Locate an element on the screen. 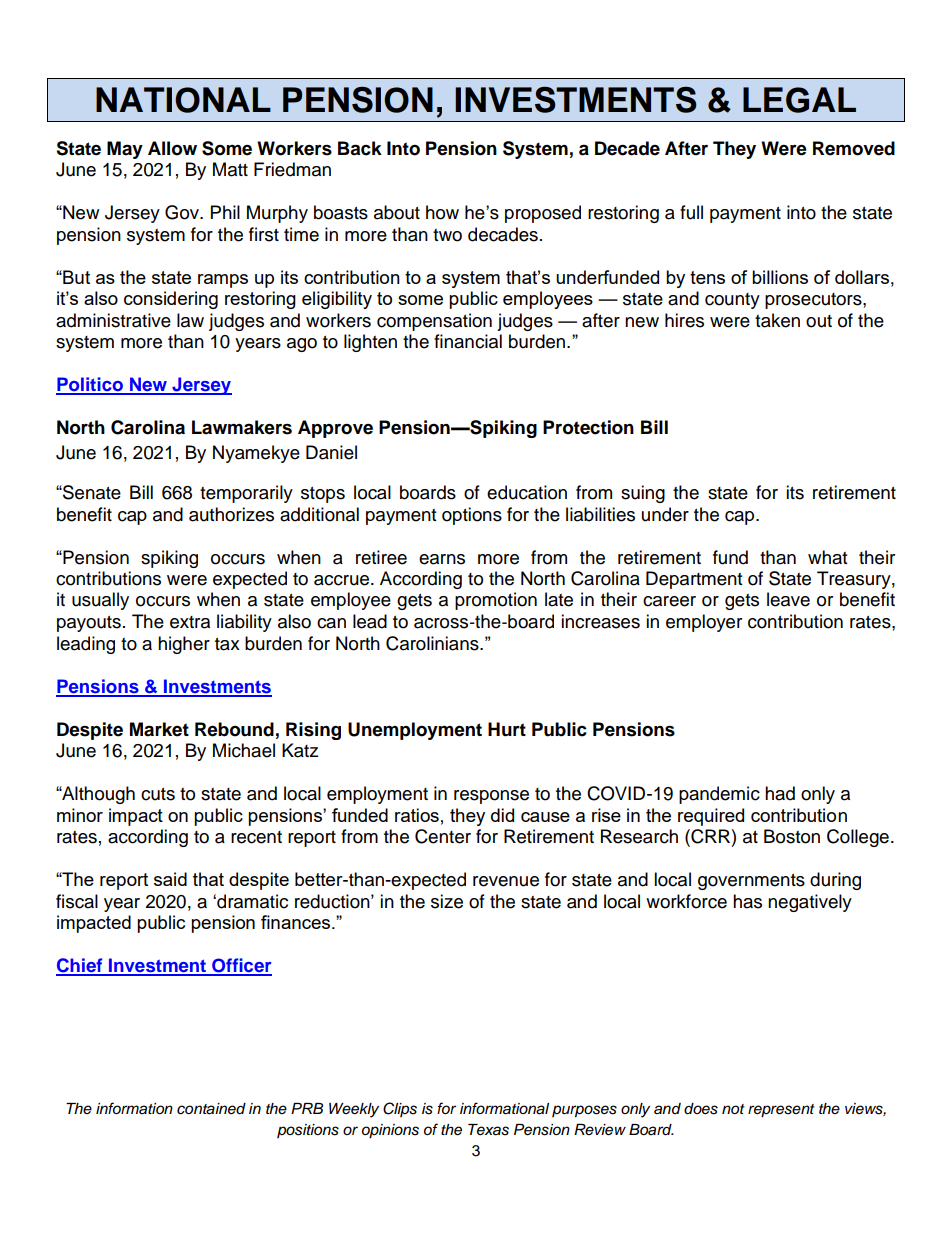 This screenshot has height=1233, width=952. Allow is located at coordinates (172, 148).
